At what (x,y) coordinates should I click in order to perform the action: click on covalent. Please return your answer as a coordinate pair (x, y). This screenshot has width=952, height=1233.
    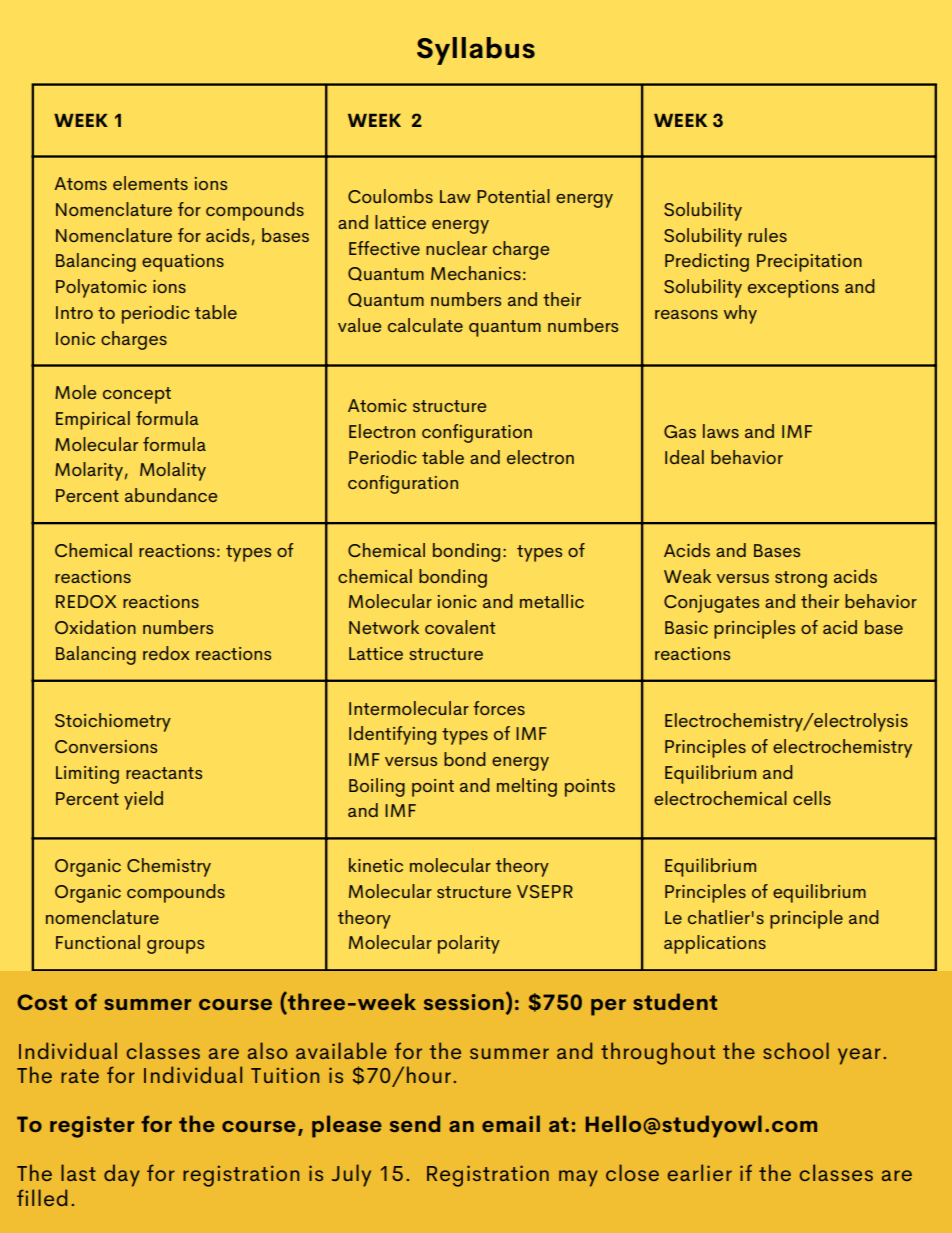
    Looking at the image, I should click on (460, 627).
